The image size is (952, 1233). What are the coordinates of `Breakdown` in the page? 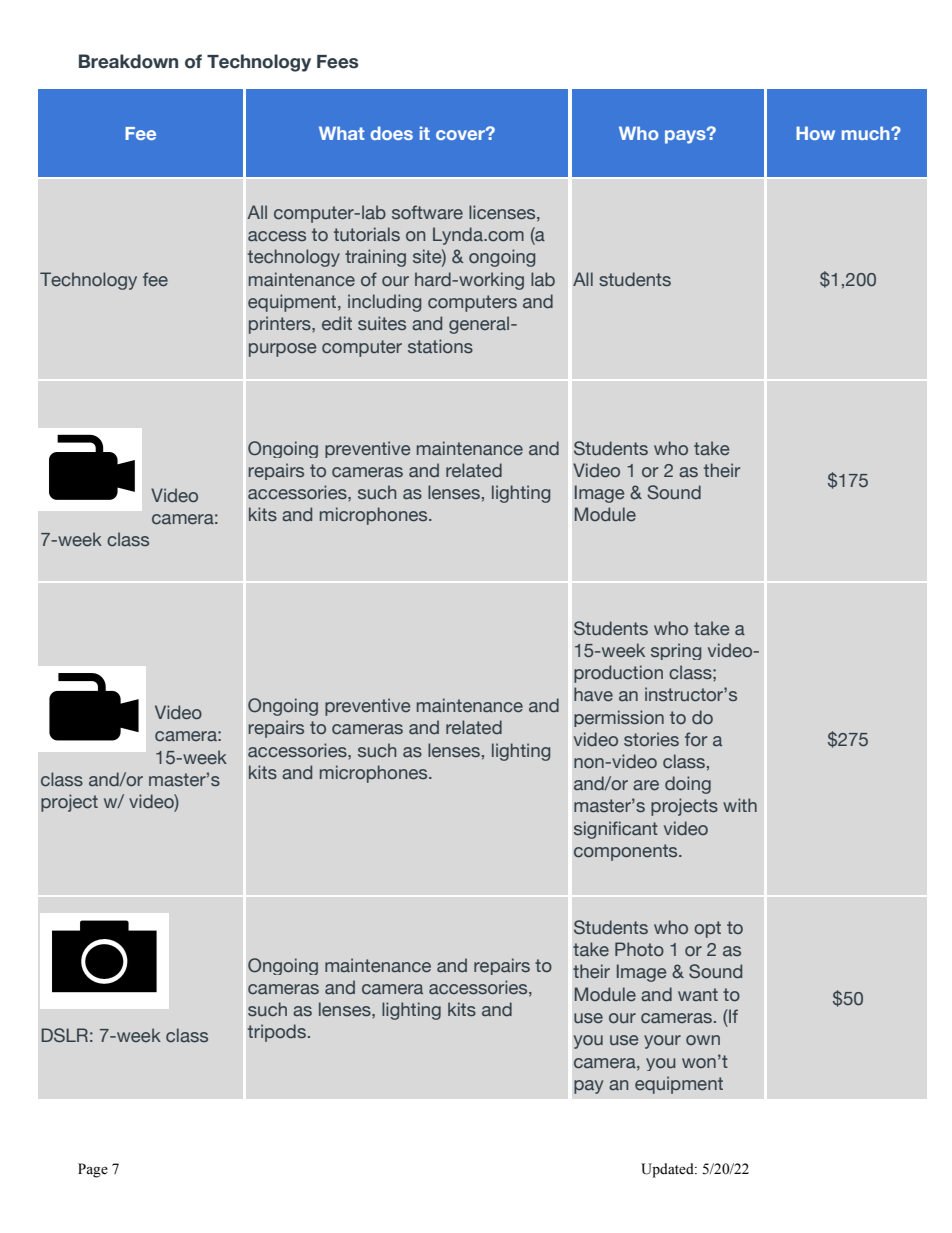 It's located at (128, 61).
